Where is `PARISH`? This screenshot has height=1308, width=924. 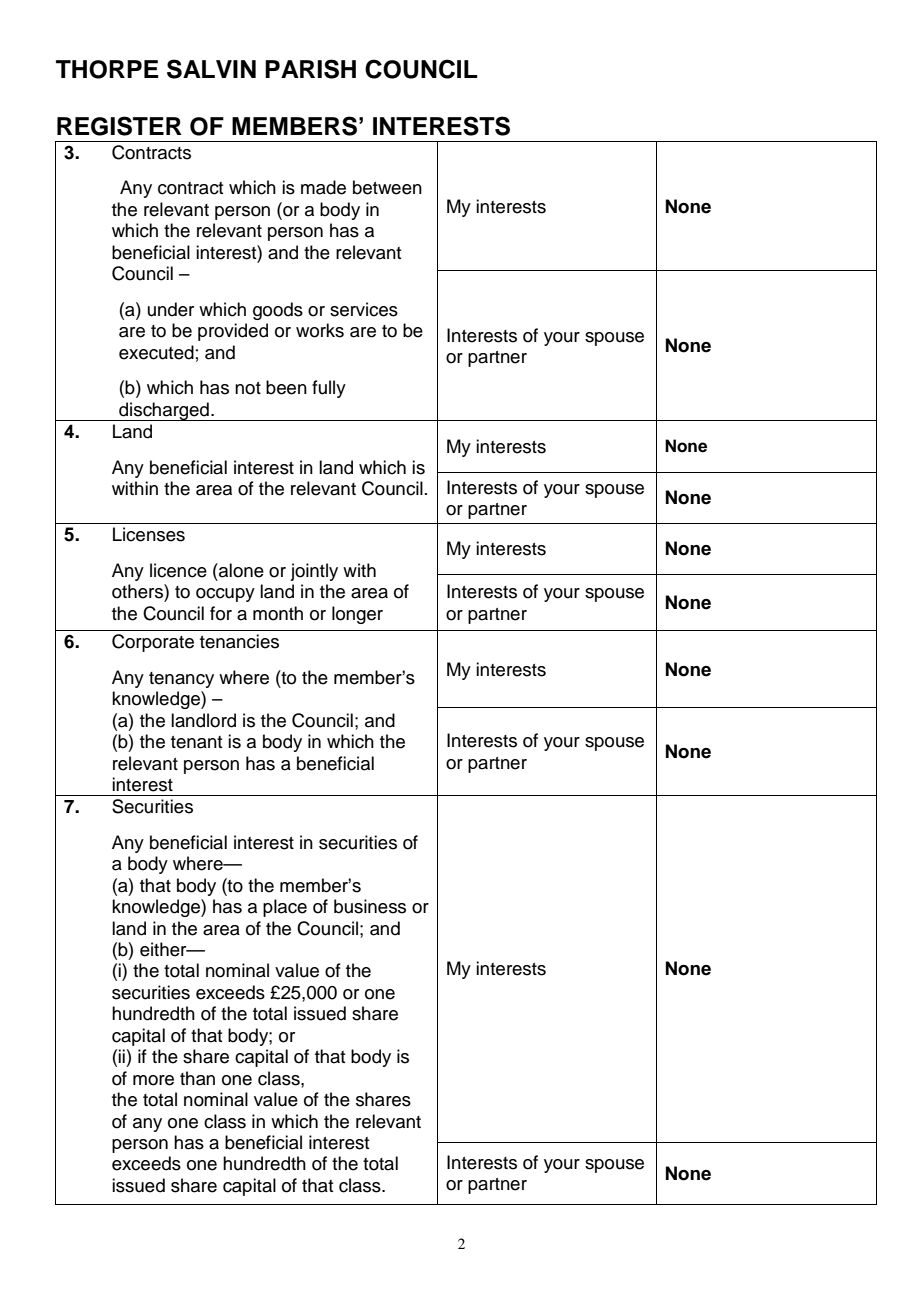 PARISH is located at coordinates (310, 69).
